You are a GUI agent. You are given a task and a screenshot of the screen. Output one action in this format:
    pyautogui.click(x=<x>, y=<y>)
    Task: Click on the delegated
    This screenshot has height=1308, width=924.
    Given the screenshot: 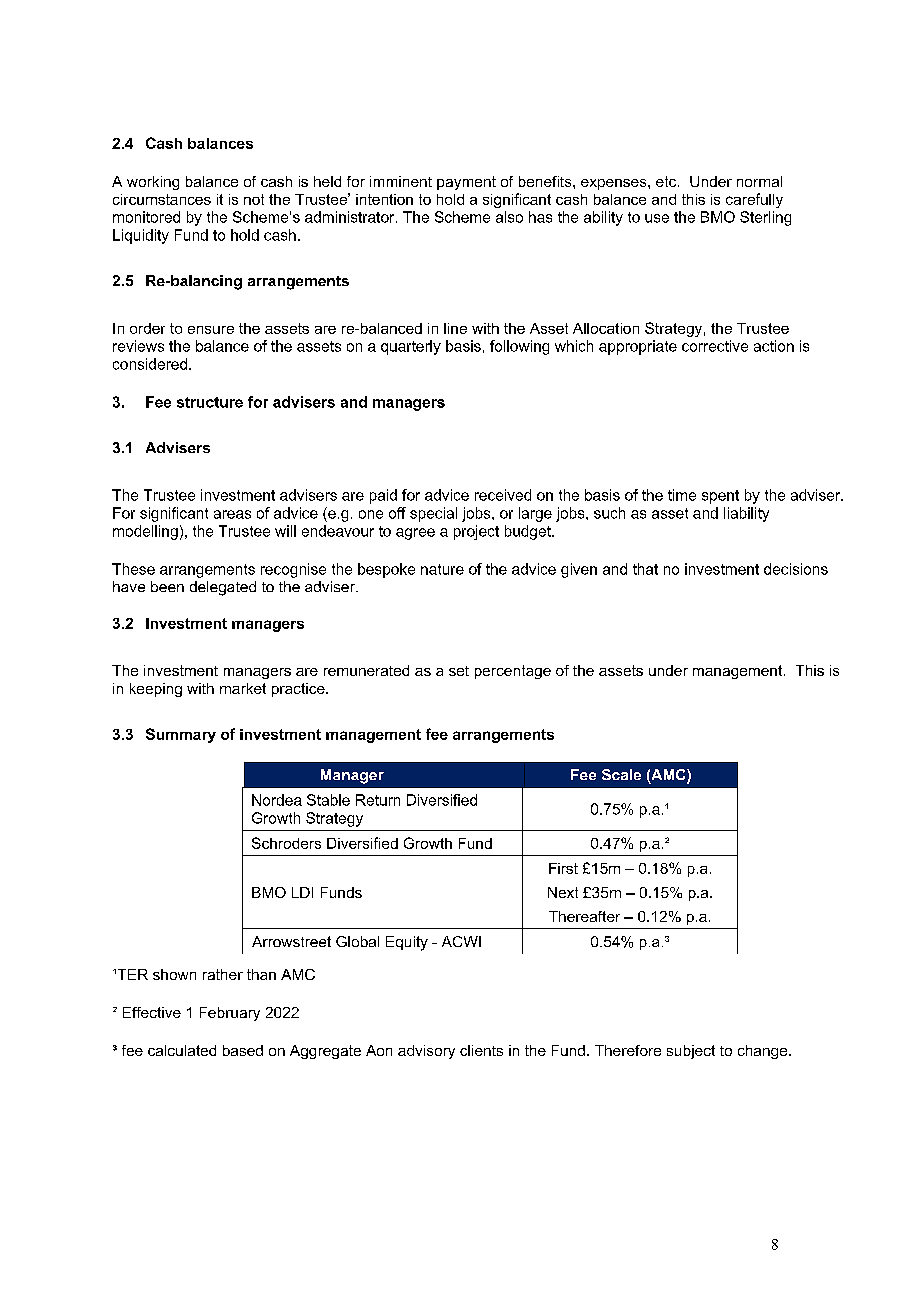 What is the action you would take?
    pyautogui.click(x=223, y=588)
